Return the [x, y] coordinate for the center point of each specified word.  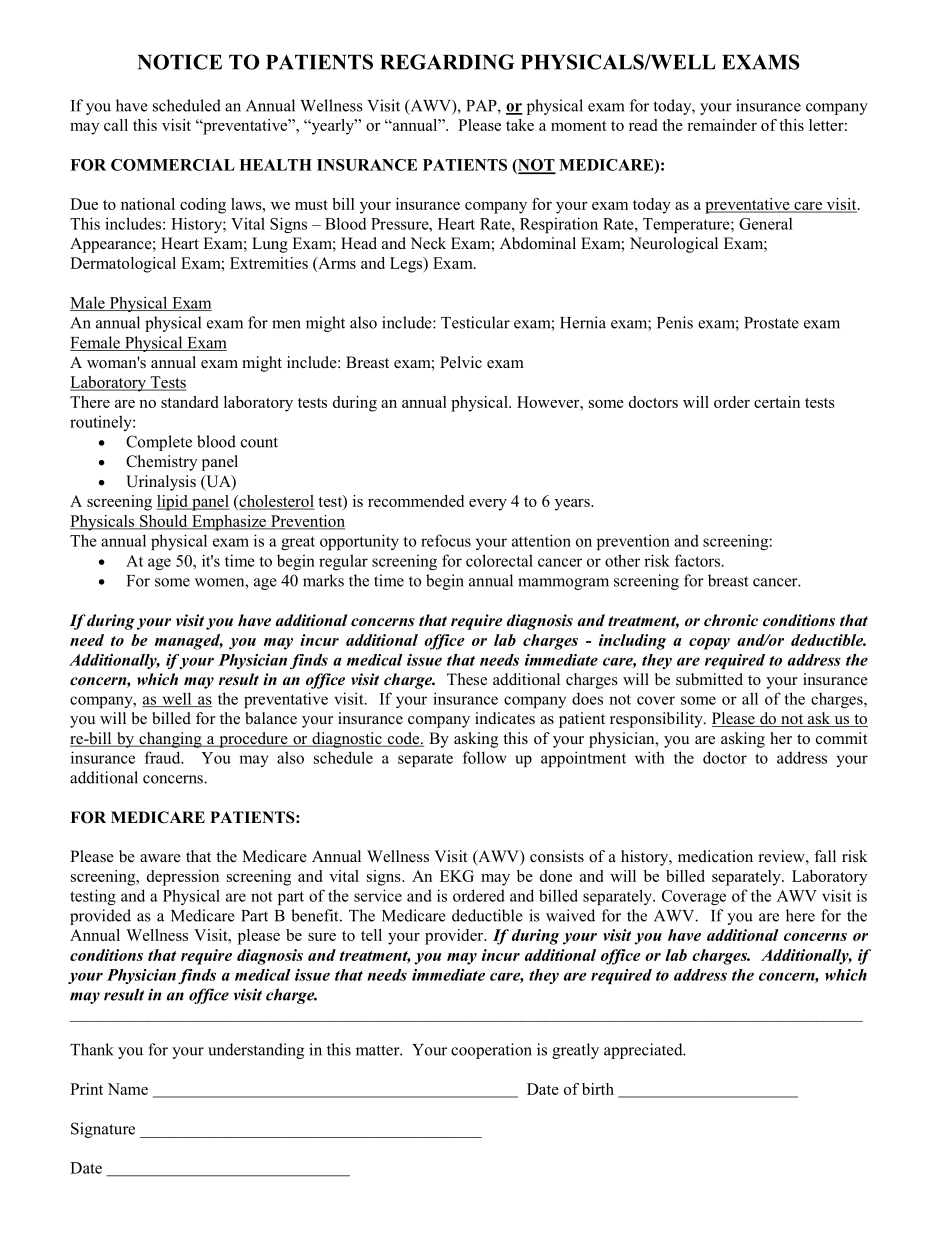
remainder [722, 125]
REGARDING [447, 62]
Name [128, 1089]
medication [715, 856]
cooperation [491, 1051]
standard [189, 402]
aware [160, 858]
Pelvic [461, 362]
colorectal [499, 560]
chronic [731, 620]
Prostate [771, 323]
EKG [457, 876]
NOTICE [180, 62]
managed [189, 642]
